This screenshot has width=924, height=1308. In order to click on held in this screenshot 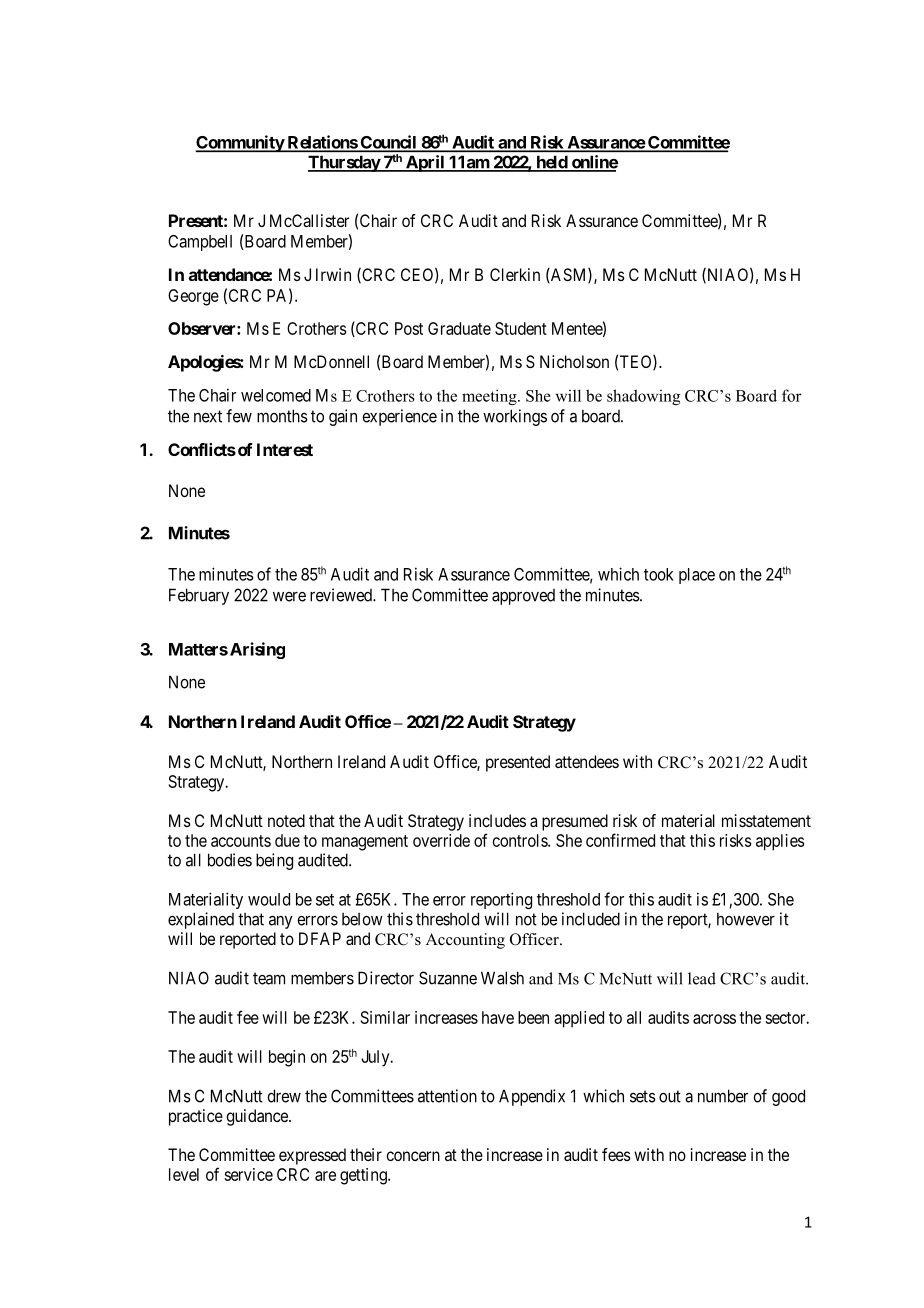, I will do `click(551, 163)`.
